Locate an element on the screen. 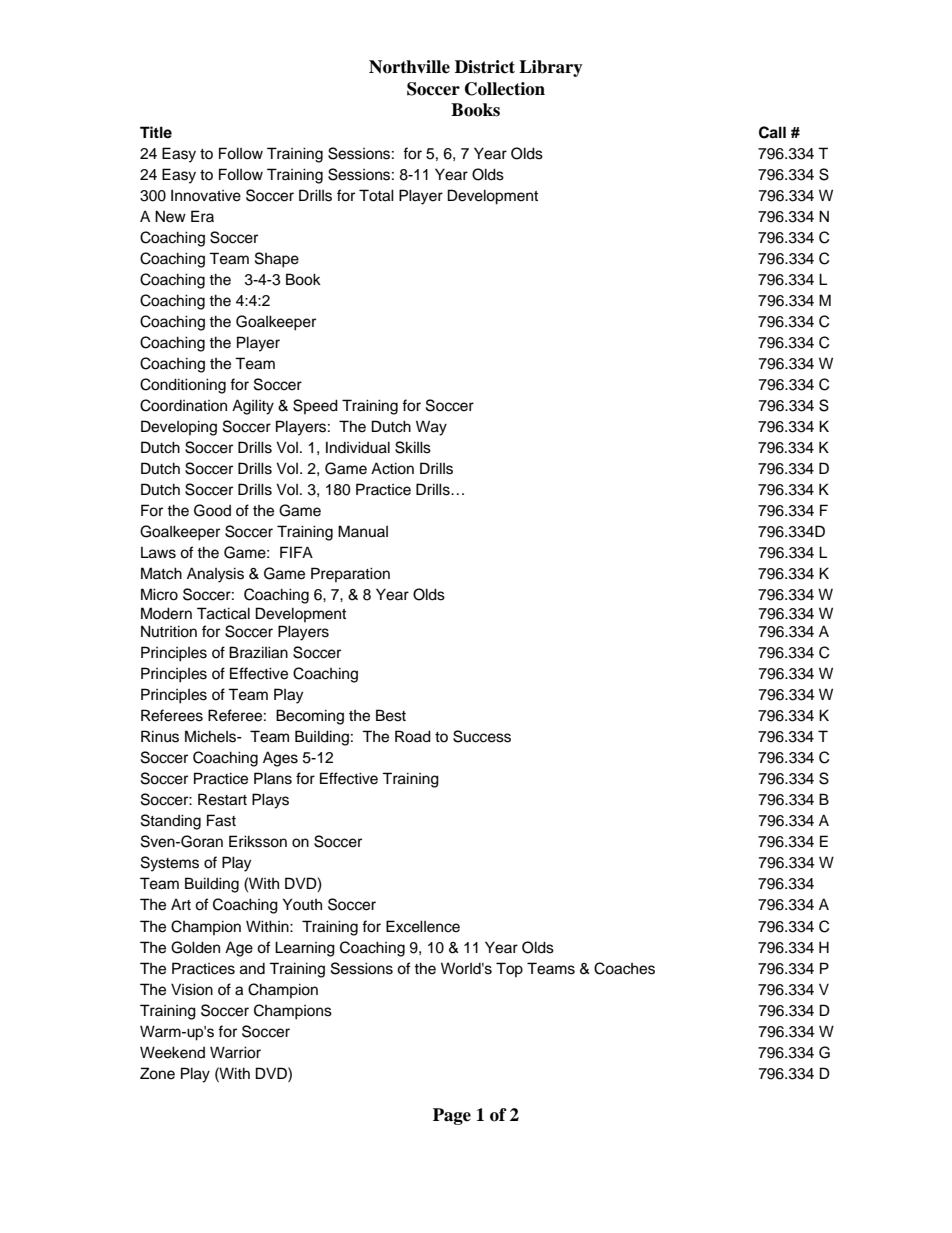 Image resolution: width=952 pixels, height=1233 pixels. Warrior is located at coordinates (235, 1052).
